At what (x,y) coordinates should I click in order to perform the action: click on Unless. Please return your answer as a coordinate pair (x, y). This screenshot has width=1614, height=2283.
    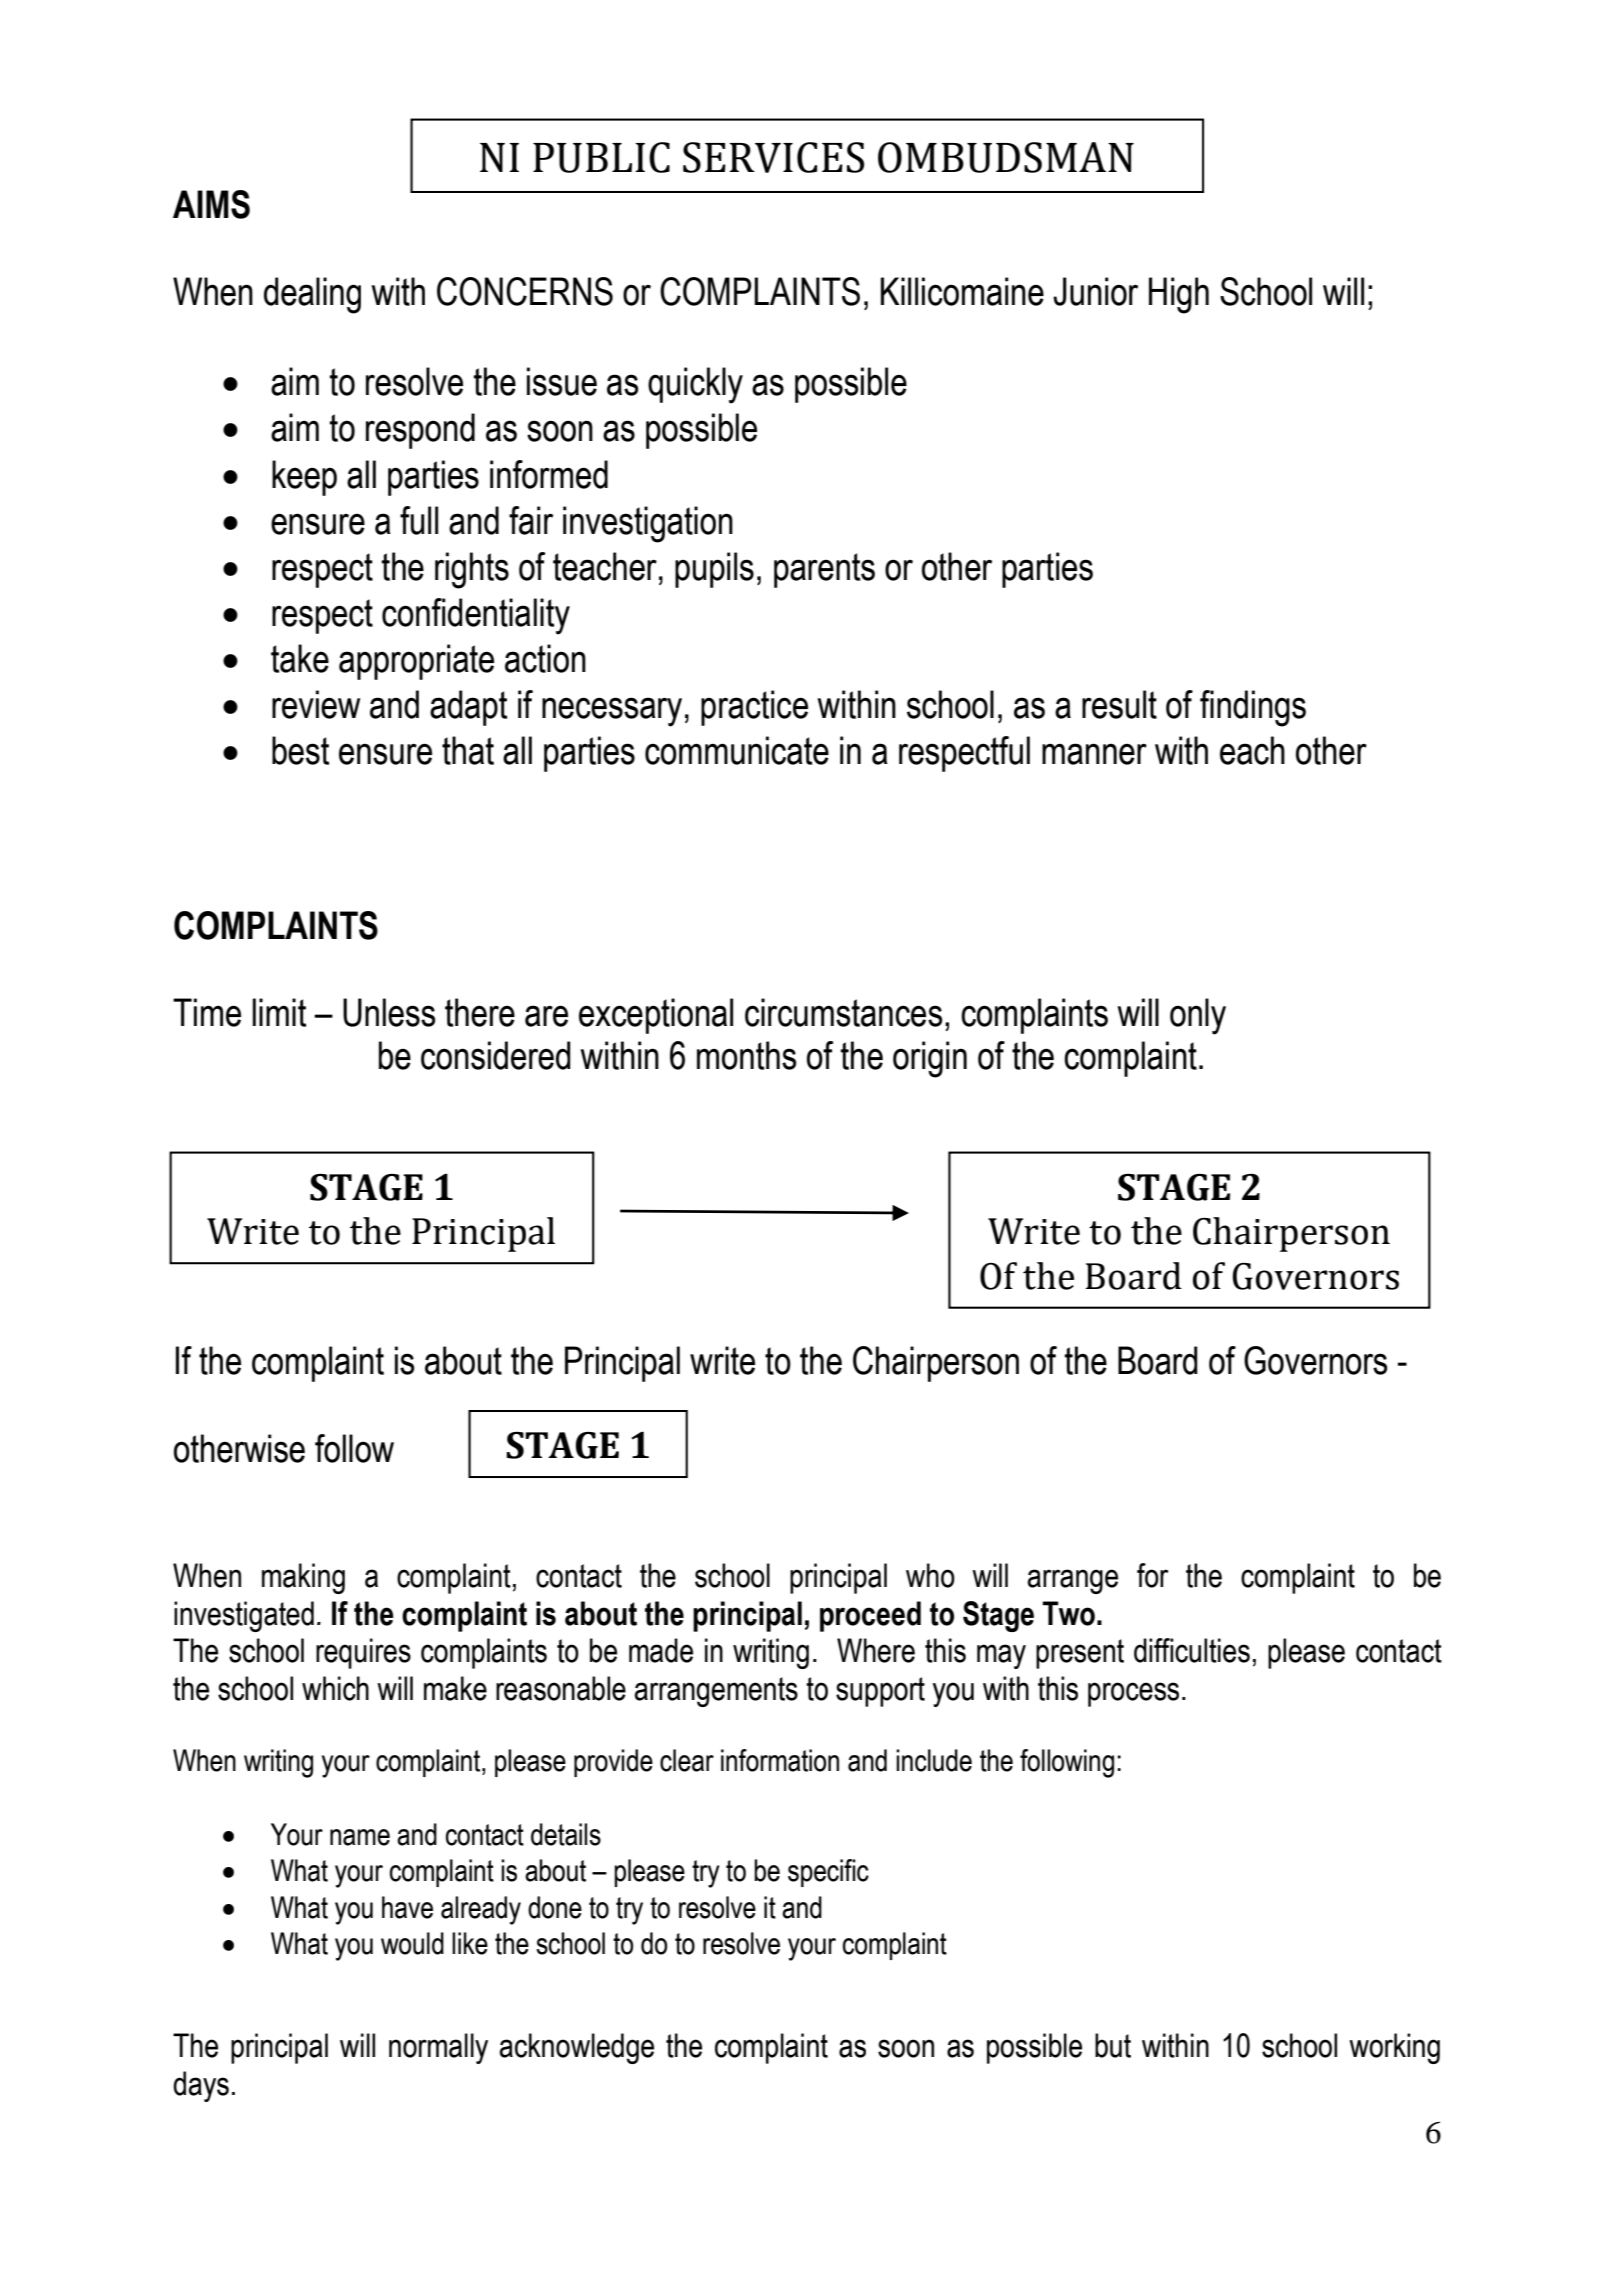
    Looking at the image, I should click on (389, 1012).
